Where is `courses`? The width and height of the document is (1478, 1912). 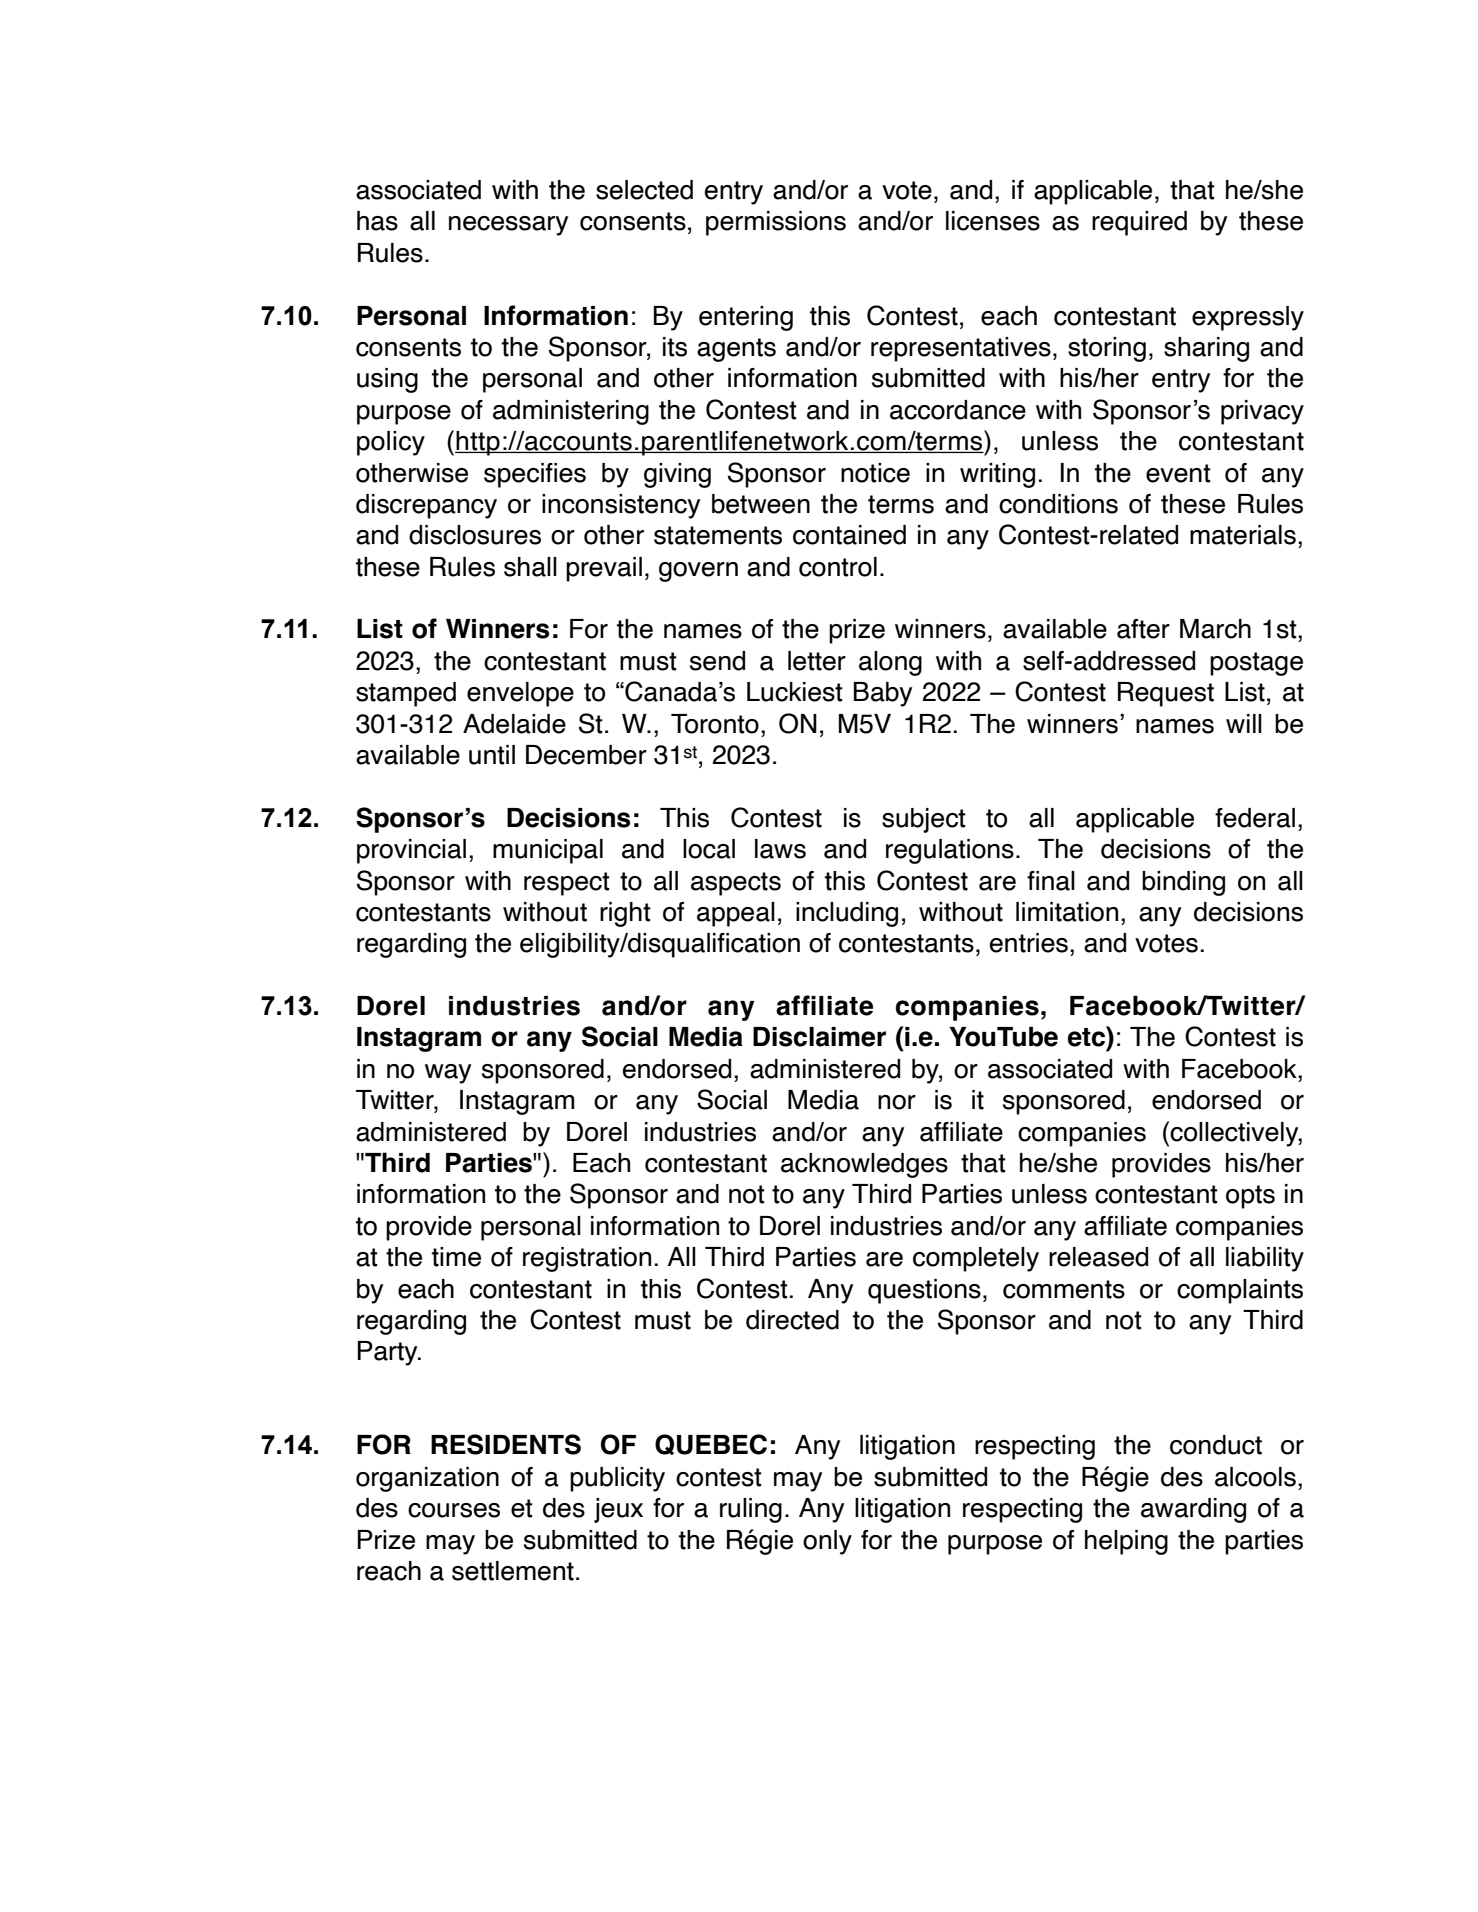 courses is located at coordinates (454, 1510).
